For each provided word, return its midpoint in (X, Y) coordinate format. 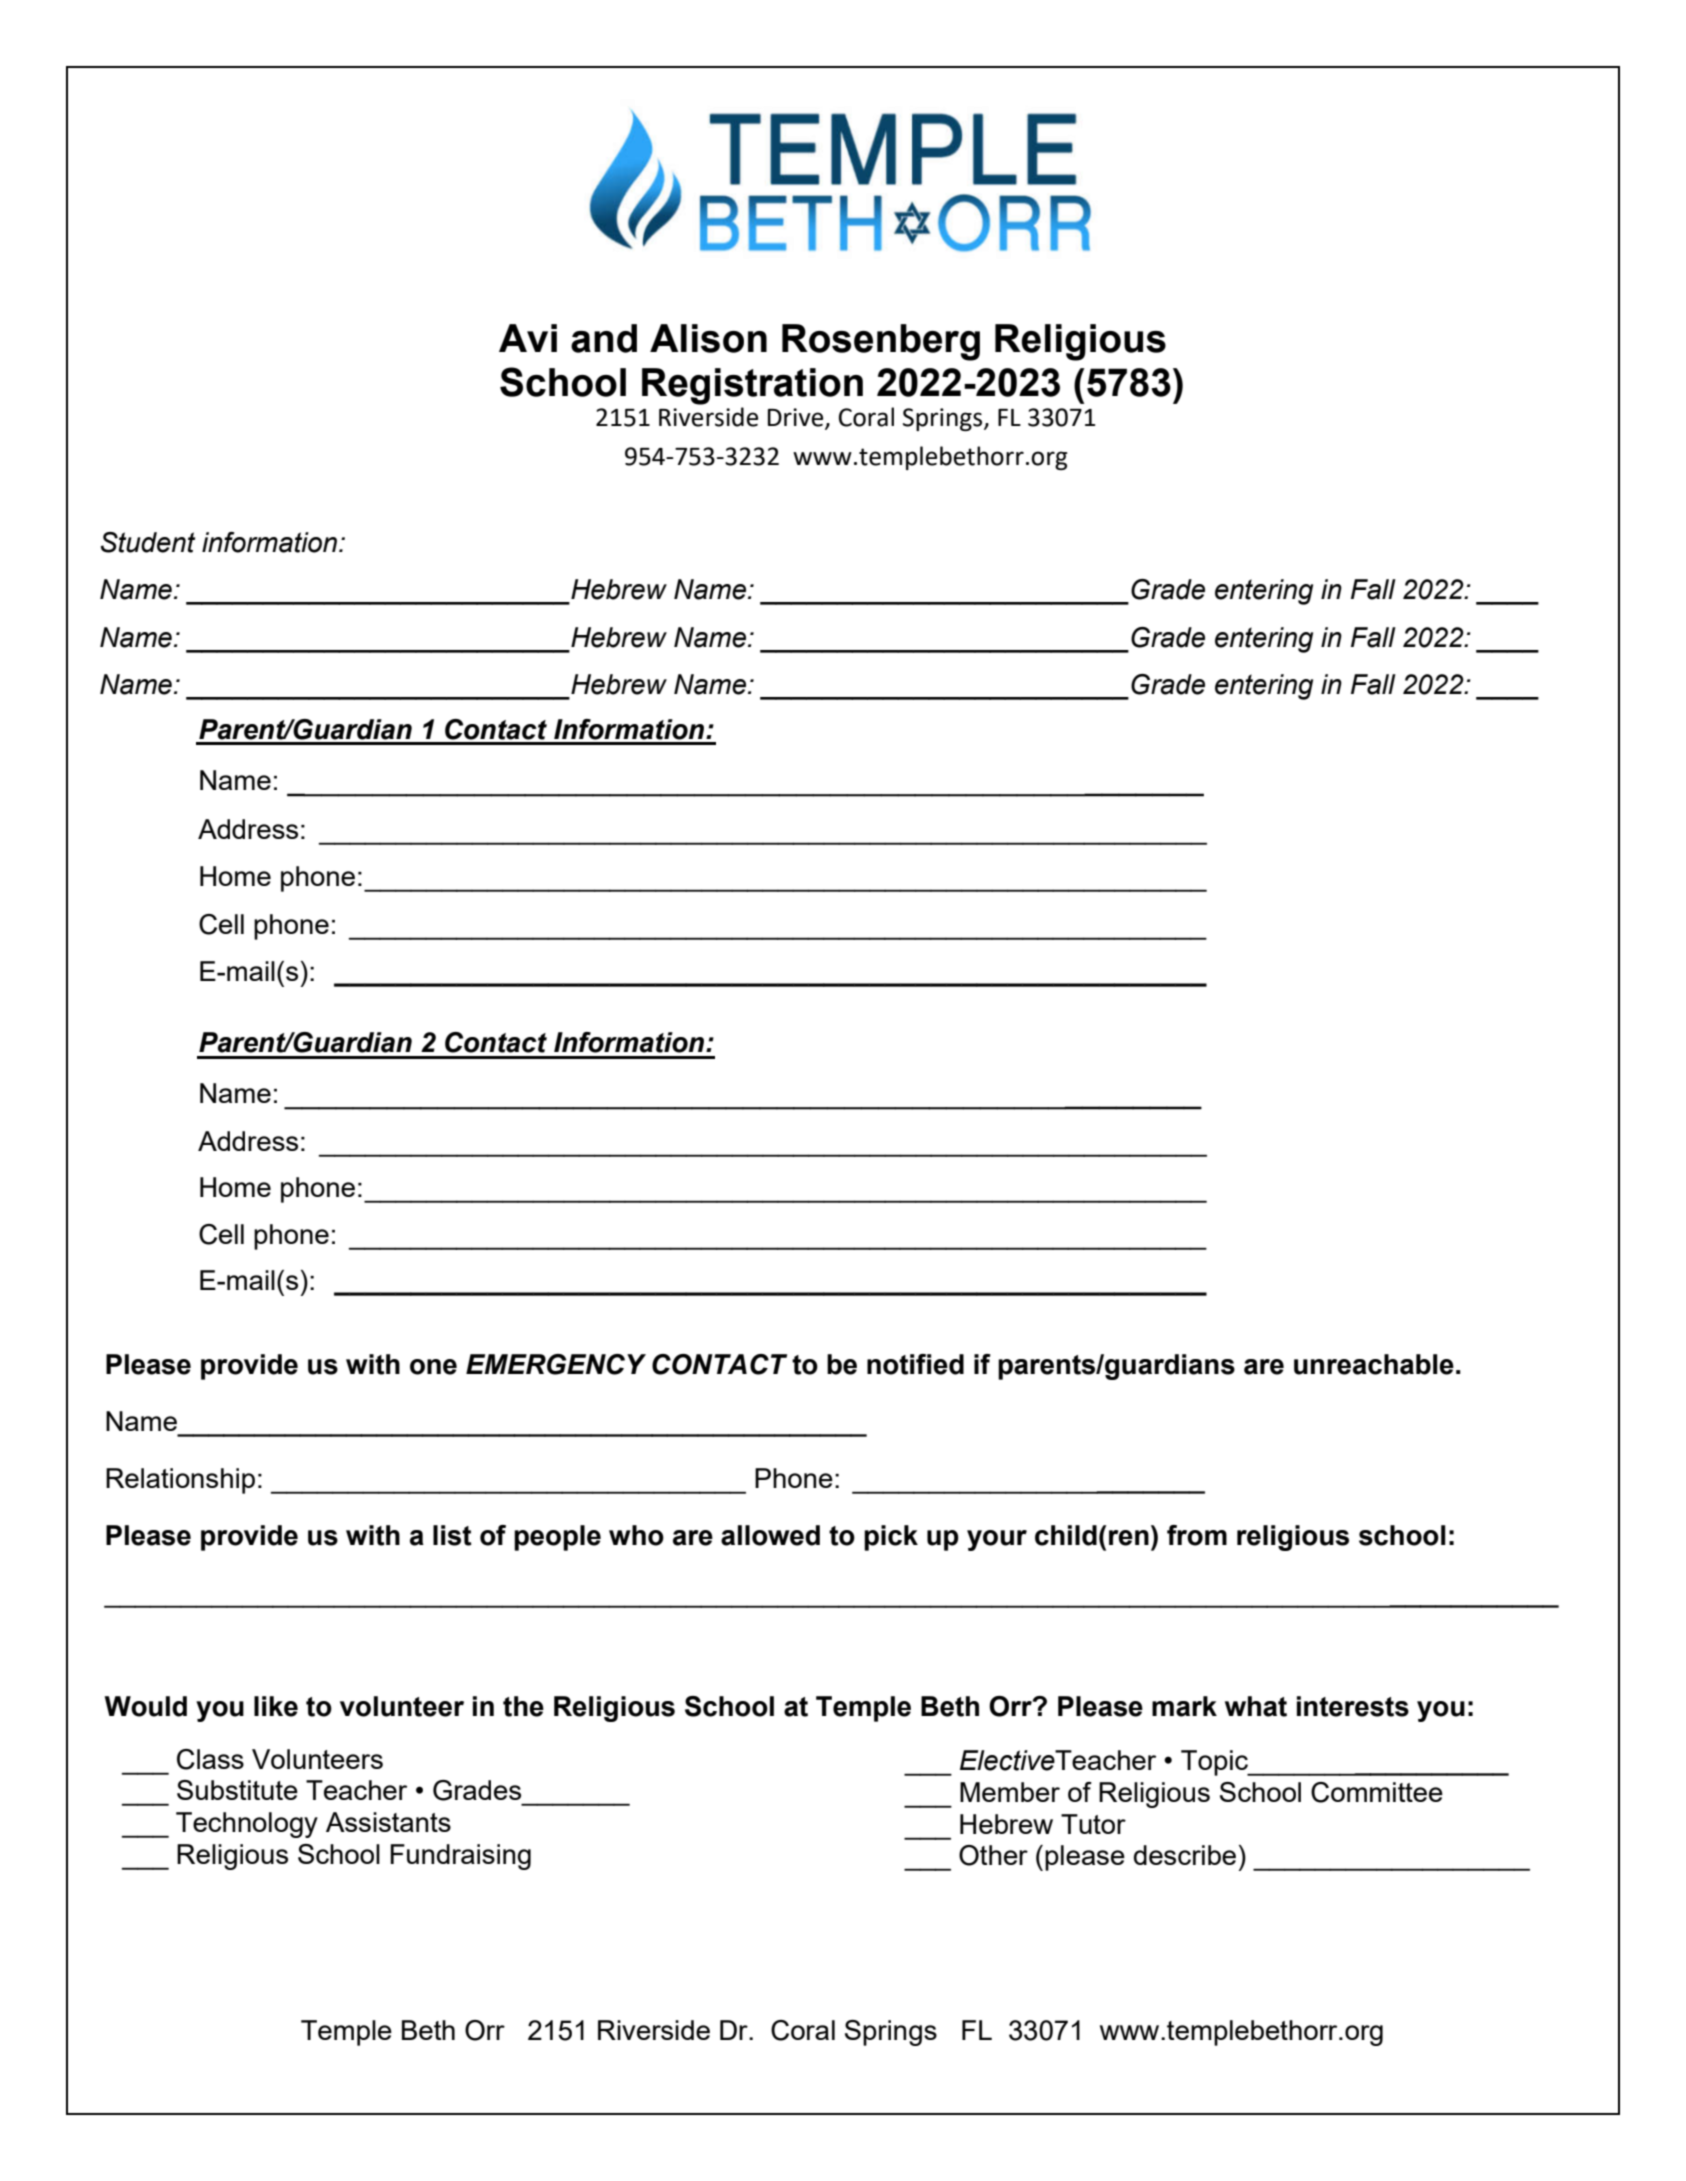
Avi (528, 338)
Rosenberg (881, 342)
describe (1185, 1855)
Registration (752, 386)
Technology (247, 1825)
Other (993, 1855)
